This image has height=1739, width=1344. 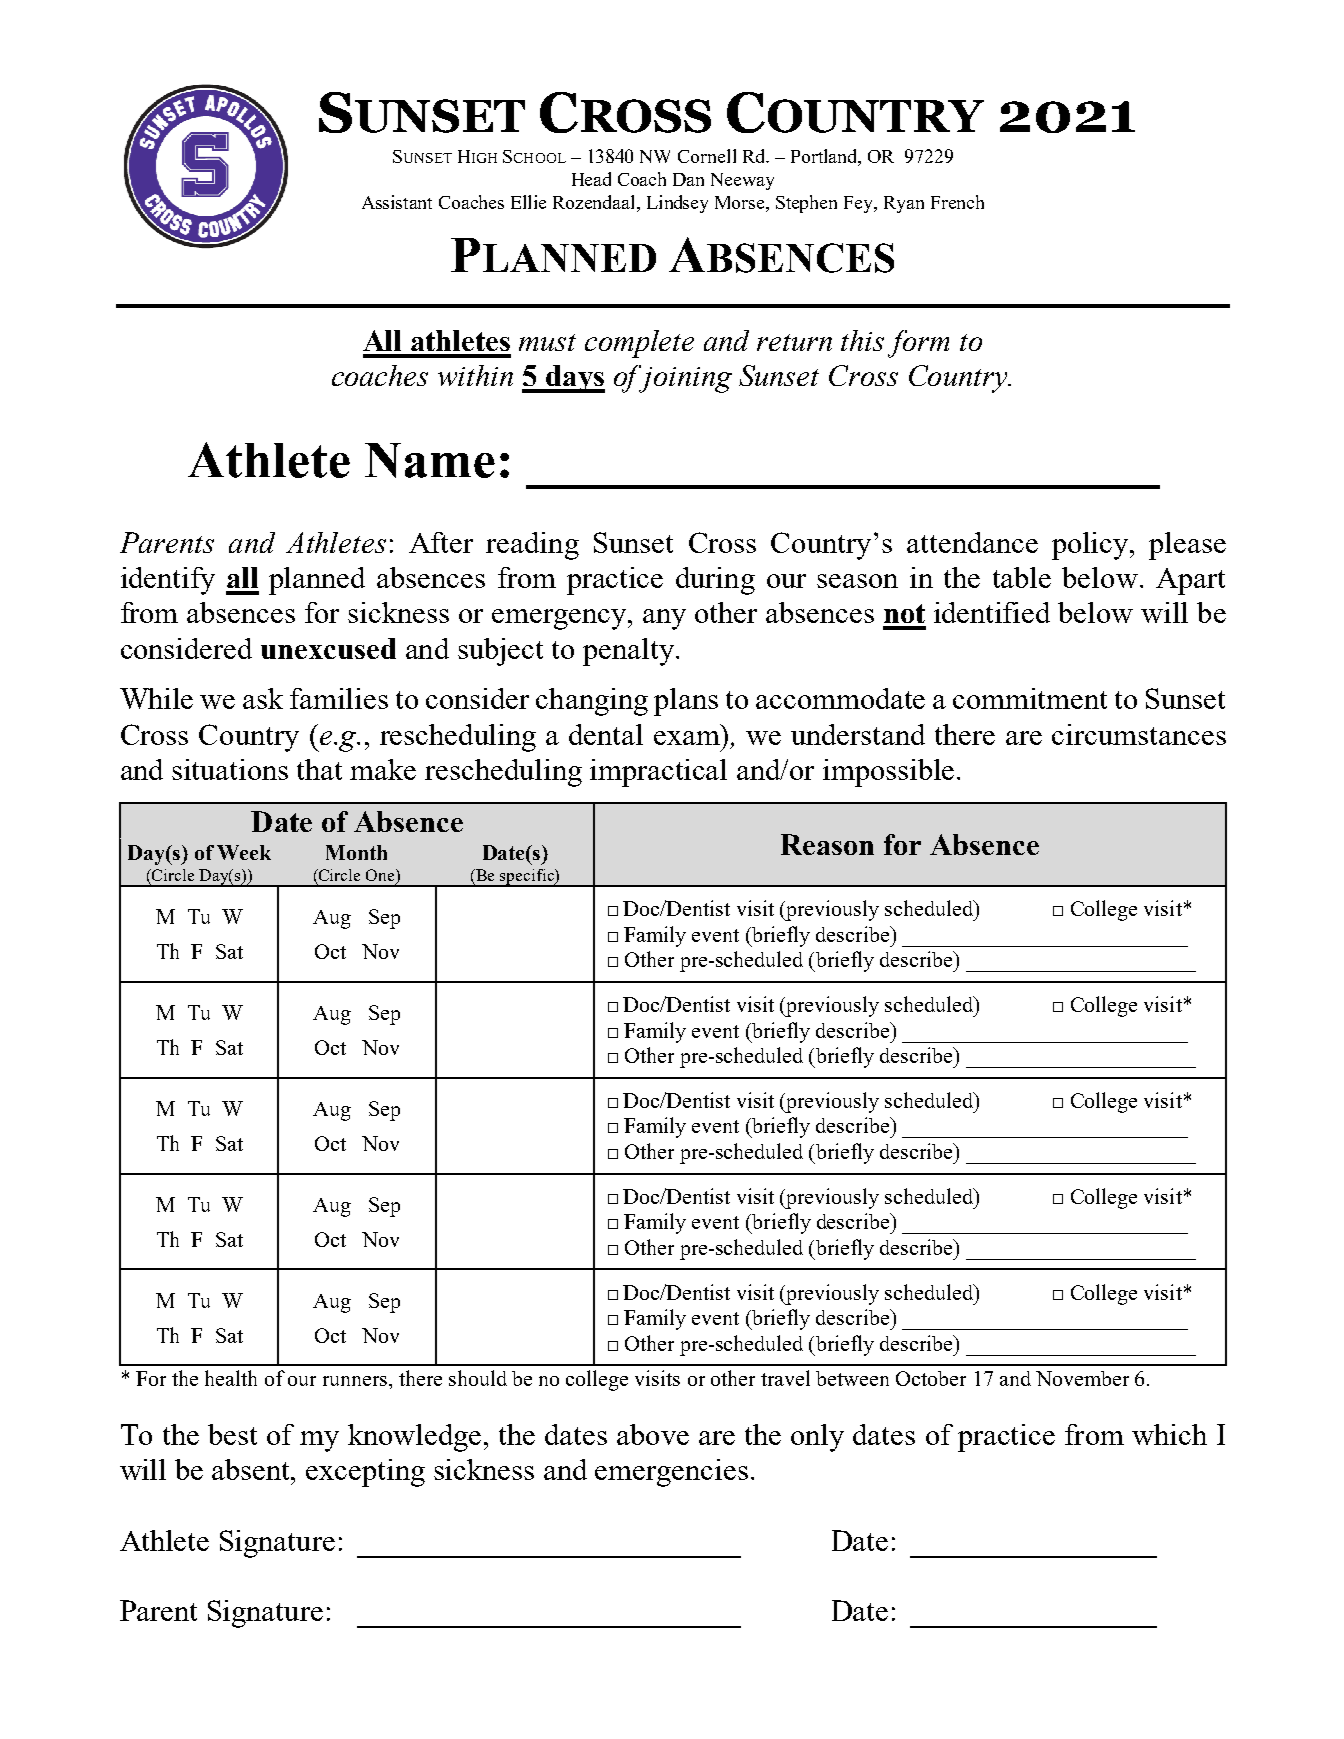 What do you see at coordinates (827, 844) in the image?
I see `Reason` at bounding box center [827, 844].
